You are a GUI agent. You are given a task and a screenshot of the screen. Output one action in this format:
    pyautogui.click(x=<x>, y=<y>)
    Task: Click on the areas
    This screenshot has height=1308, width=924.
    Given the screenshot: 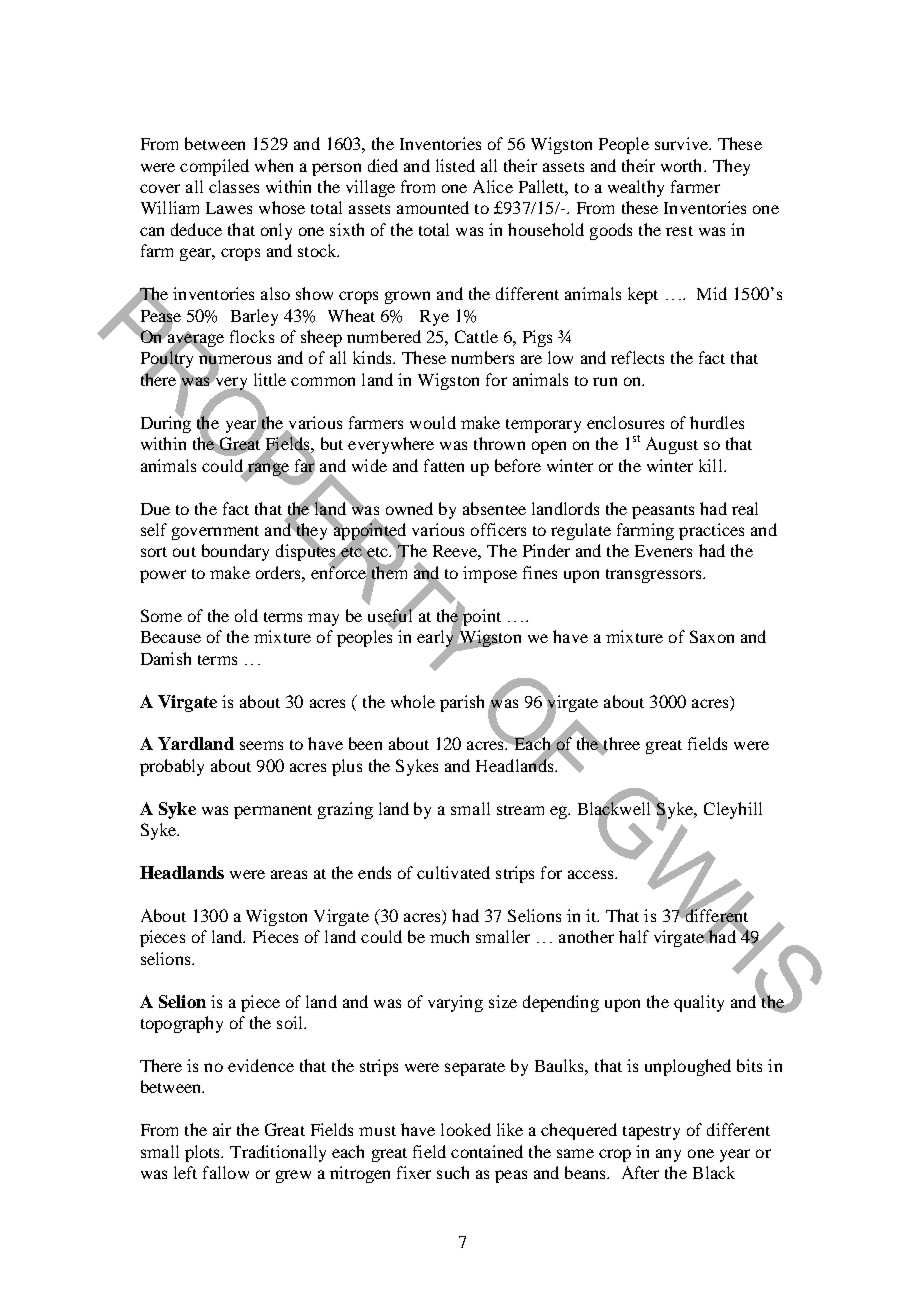 What is the action you would take?
    pyautogui.click(x=289, y=874)
